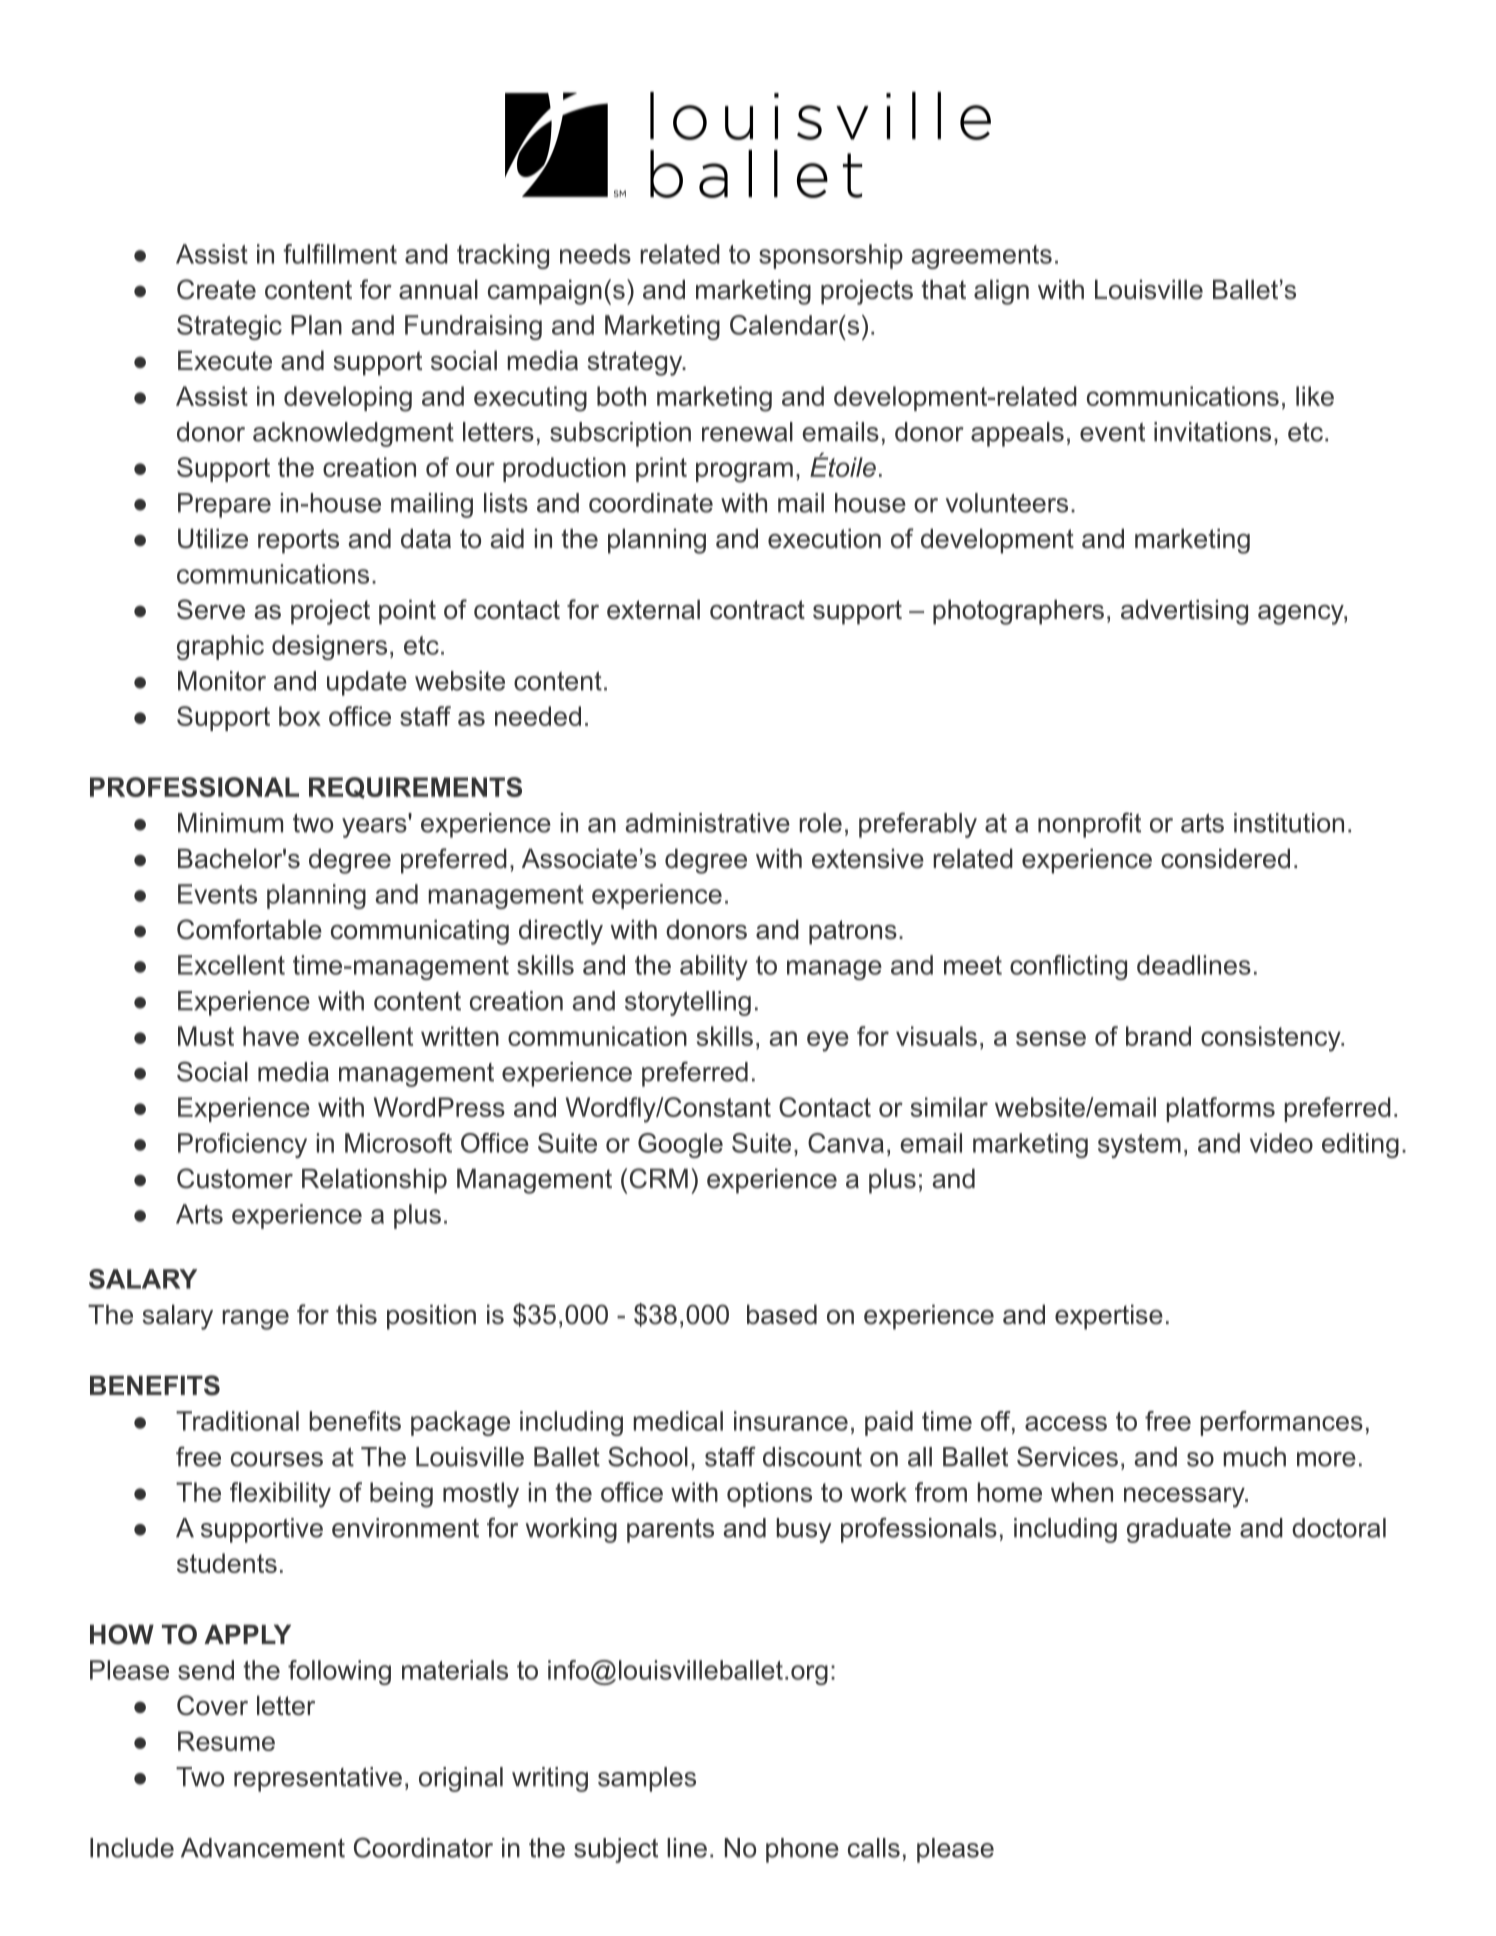 The image size is (1496, 1936). Describe the element at coordinates (1158, 1036) in the screenshot. I see `brand` at that location.
